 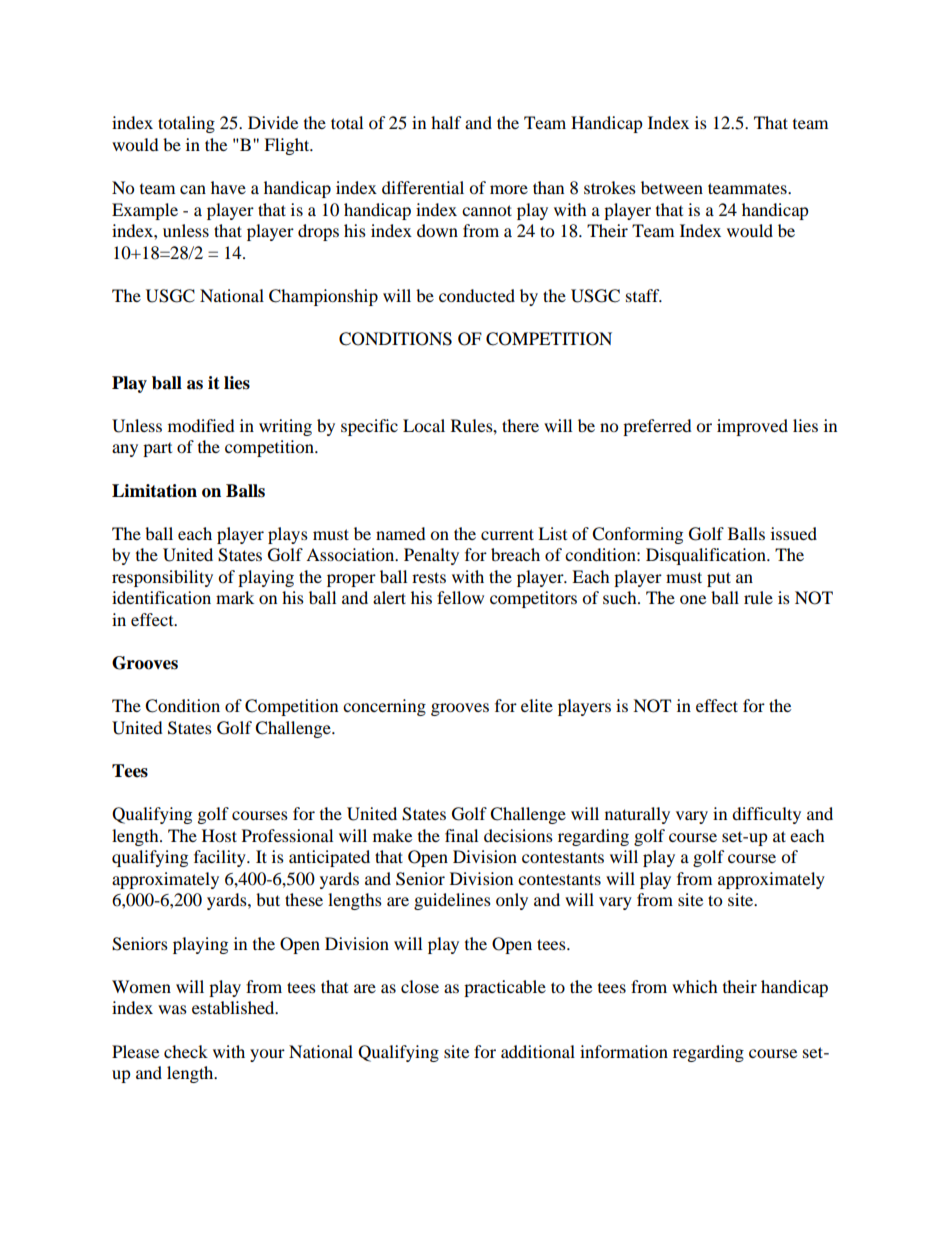 What do you see at coordinates (695, 986) in the screenshot?
I see `which` at bounding box center [695, 986].
